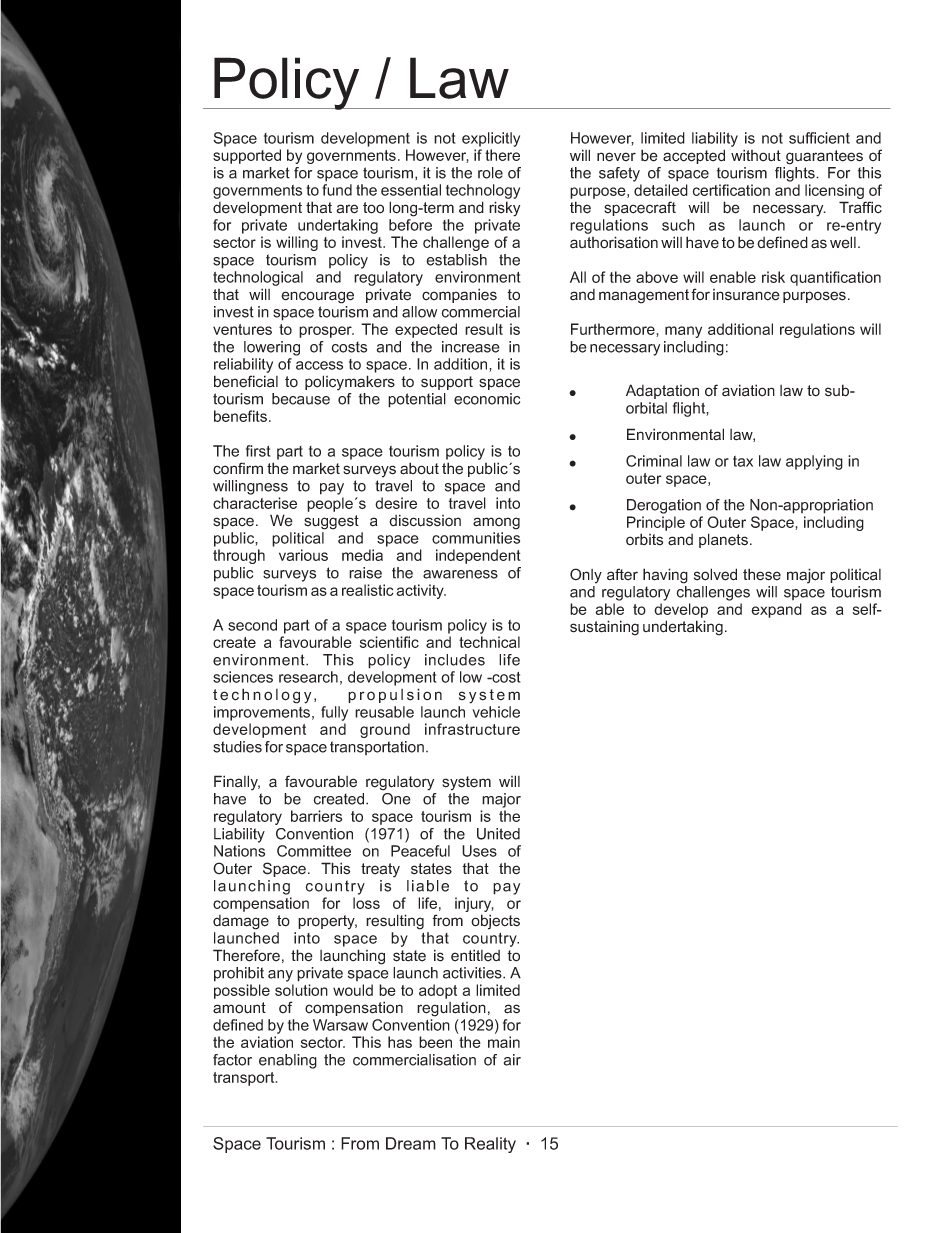  I want to click on without, so click(756, 155).
